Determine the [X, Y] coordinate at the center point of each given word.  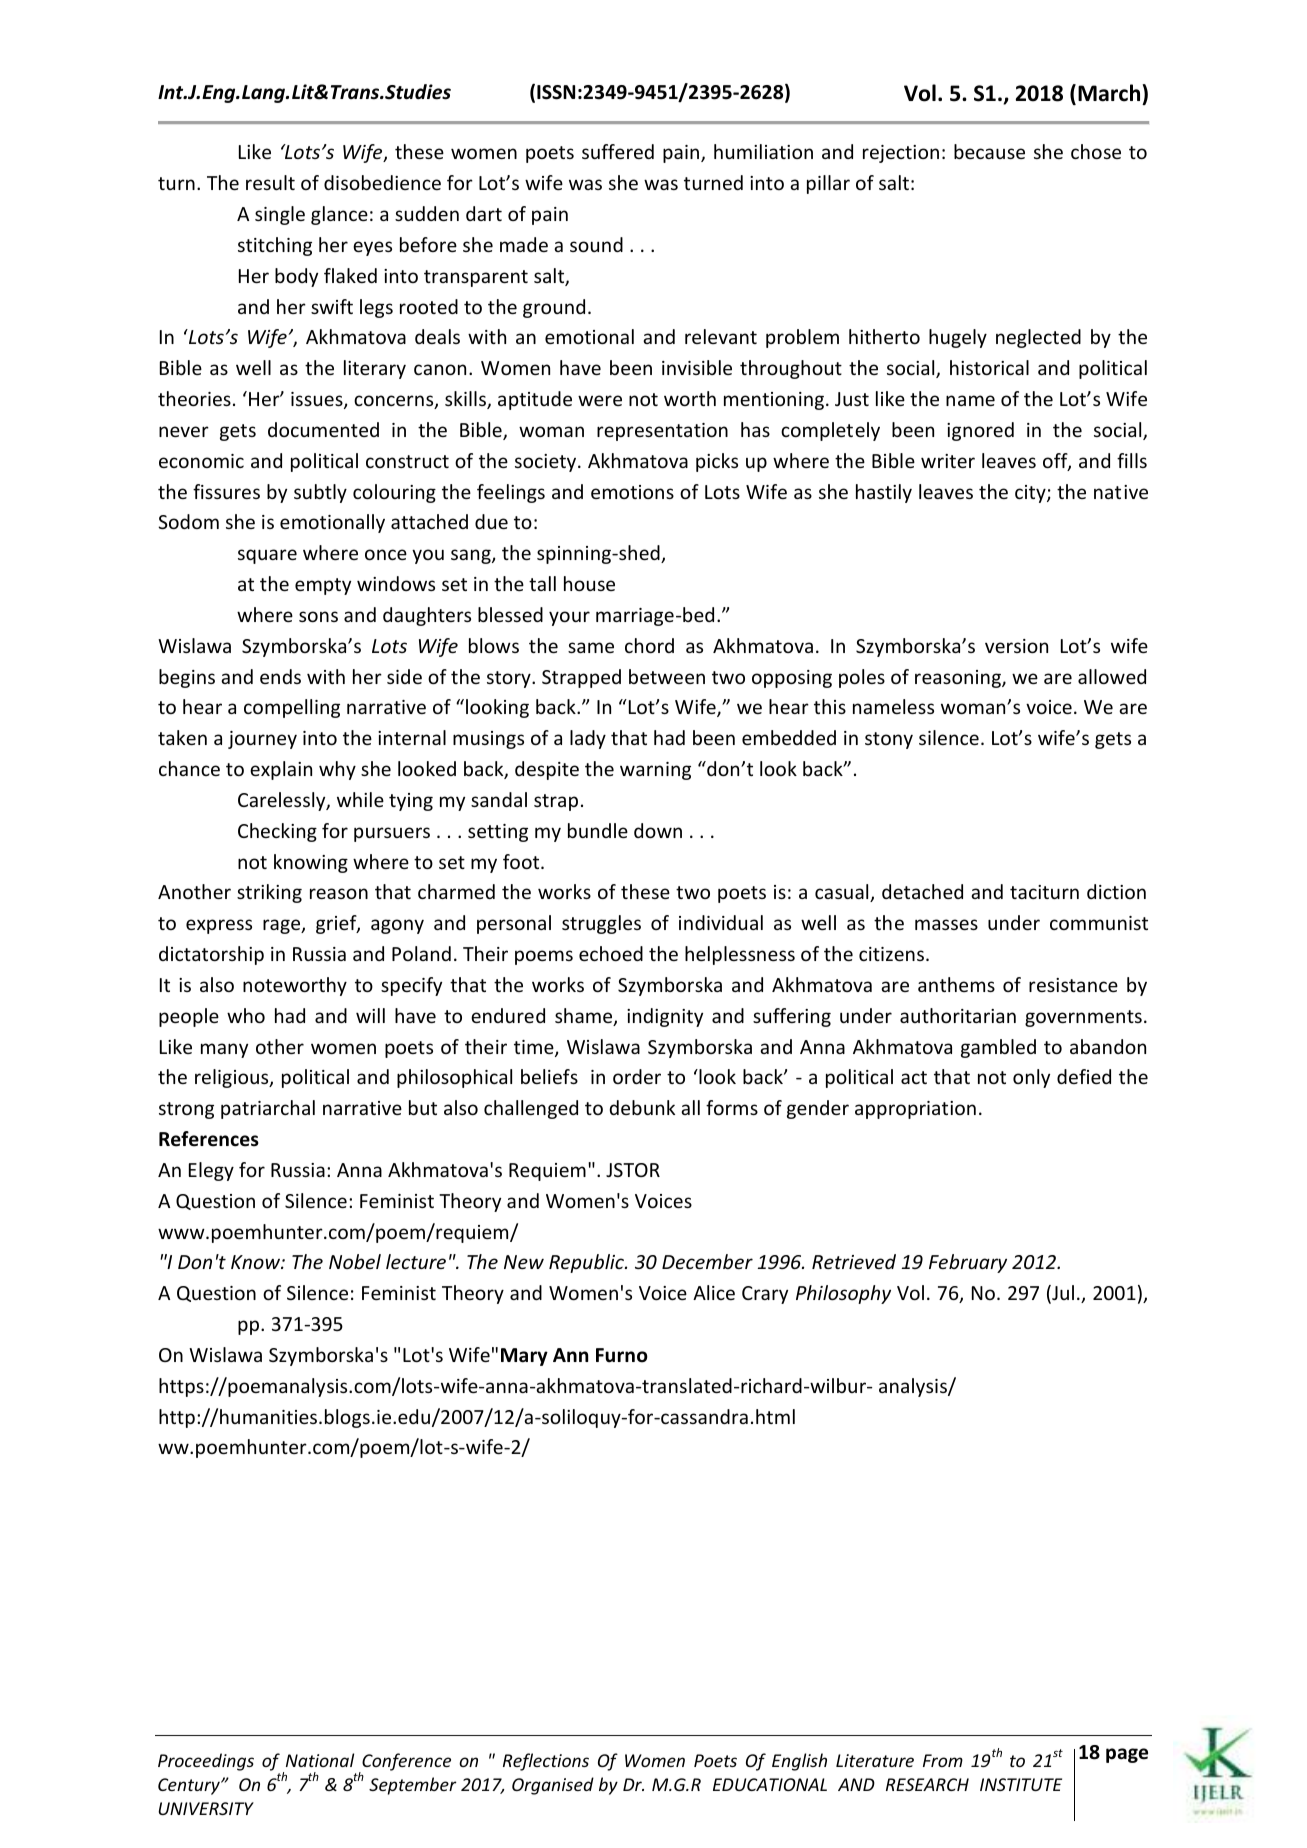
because [989, 151]
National [320, 1760]
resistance [1073, 985]
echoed [611, 953]
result [270, 182]
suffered [618, 151]
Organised [553, 1786]
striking [269, 893]
